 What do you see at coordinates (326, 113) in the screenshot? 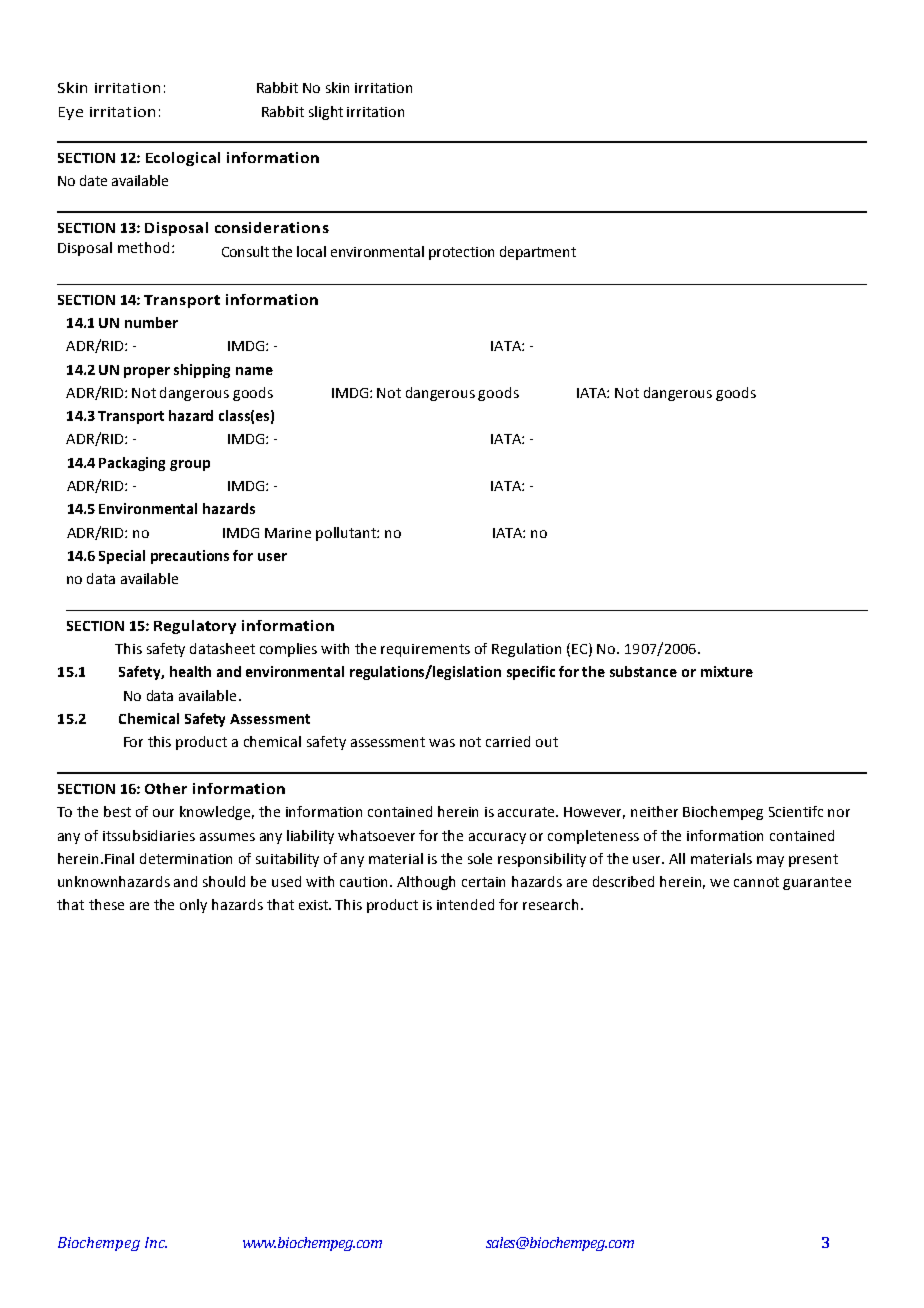
I see `slight` at bounding box center [326, 113].
